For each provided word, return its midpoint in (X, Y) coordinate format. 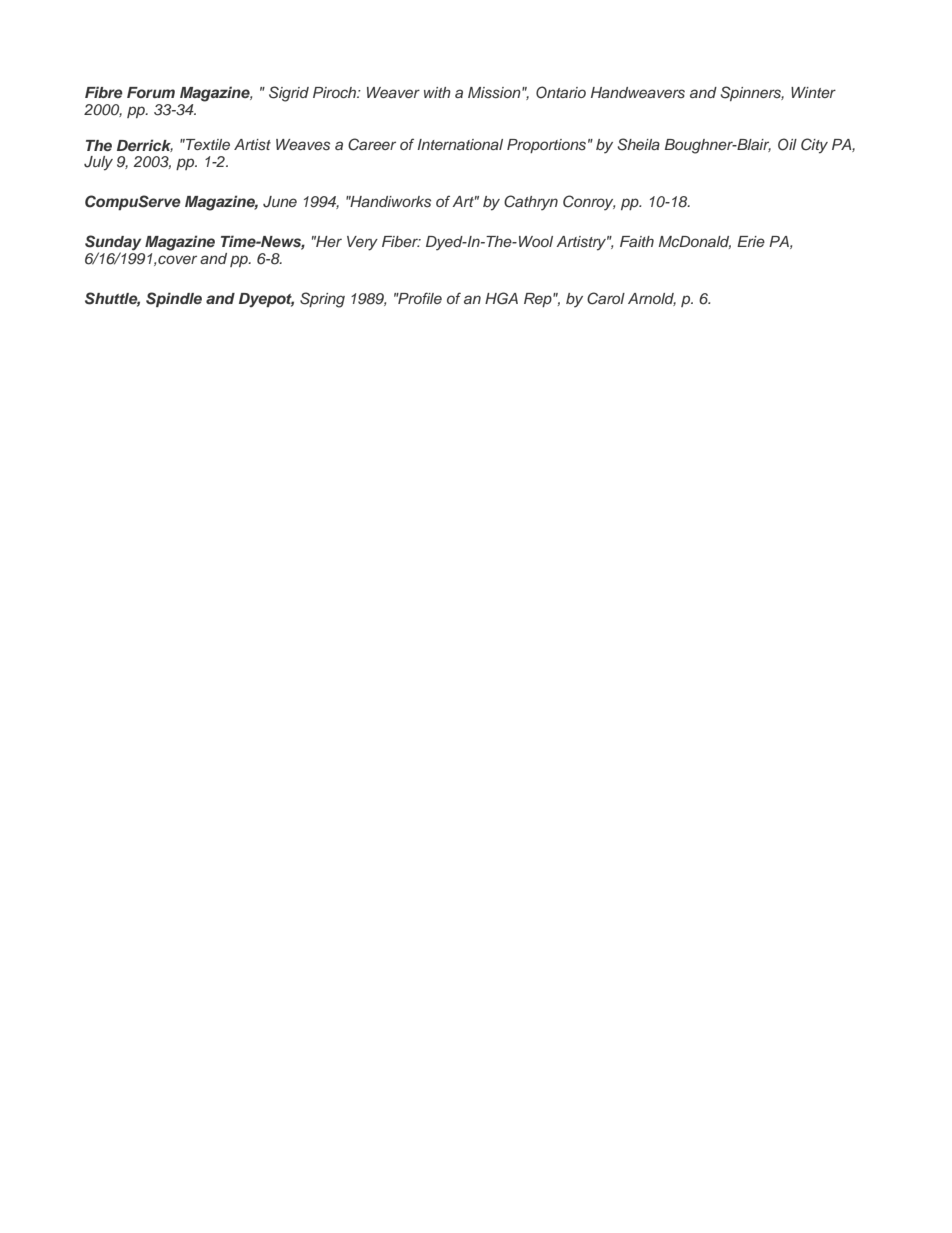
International (460, 144)
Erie (751, 241)
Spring (322, 300)
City (814, 146)
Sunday (113, 244)
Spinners (752, 93)
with (437, 92)
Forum (151, 92)
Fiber (401, 241)
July (98, 163)
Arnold (652, 299)
